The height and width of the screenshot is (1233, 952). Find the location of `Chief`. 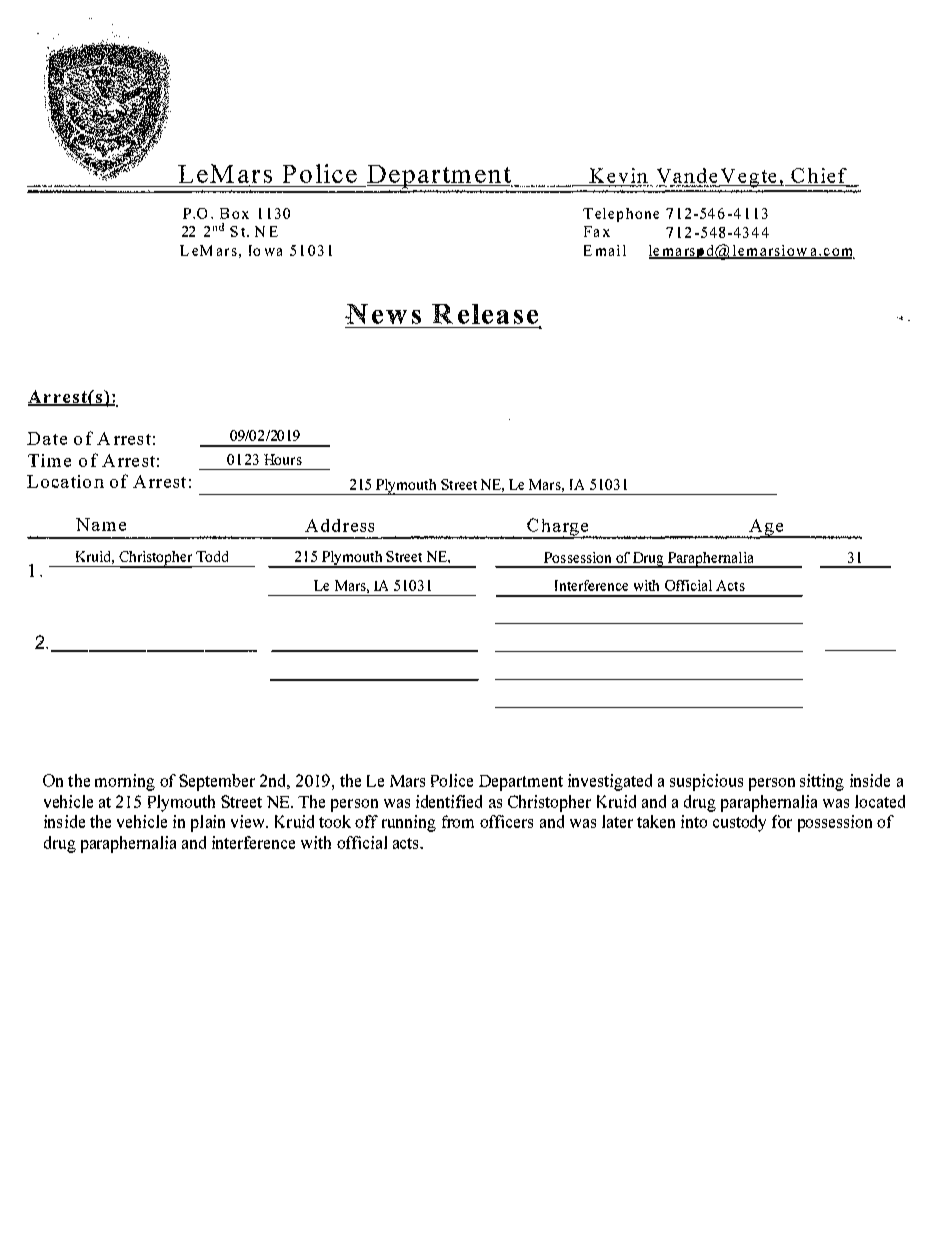

Chief is located at coordinates (819, 177).
